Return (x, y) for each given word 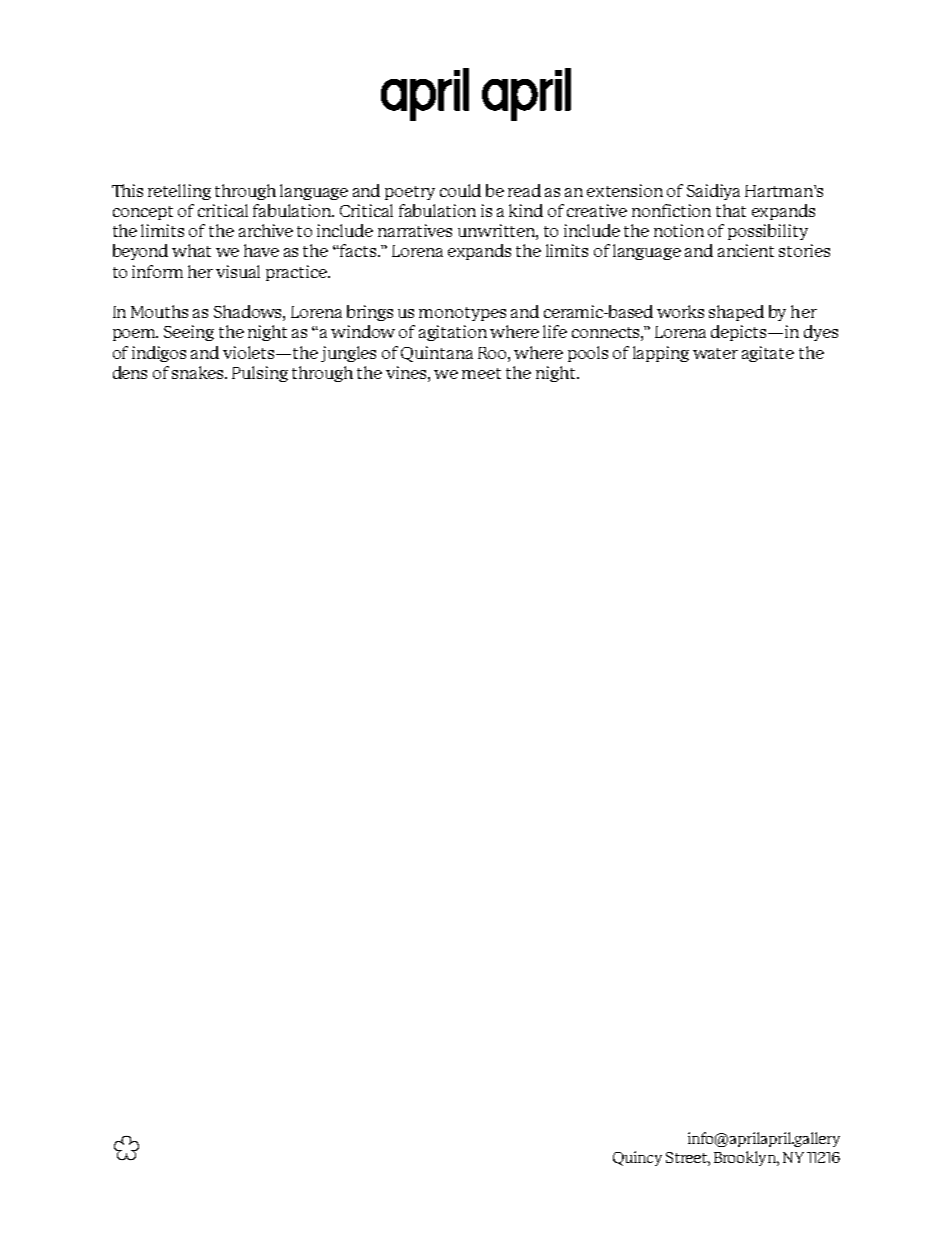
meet (481, 373)
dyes (821, 333)
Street (687, 1157)
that (731, 210)
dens (130, 372)
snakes (199, 372)
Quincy (637, 1158)
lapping (661, 354)
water (715, 353)
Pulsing (260, 374)
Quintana (437, 354)
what (191, 250)
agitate (768, 354)
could (460, 190)
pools (588, 354)
